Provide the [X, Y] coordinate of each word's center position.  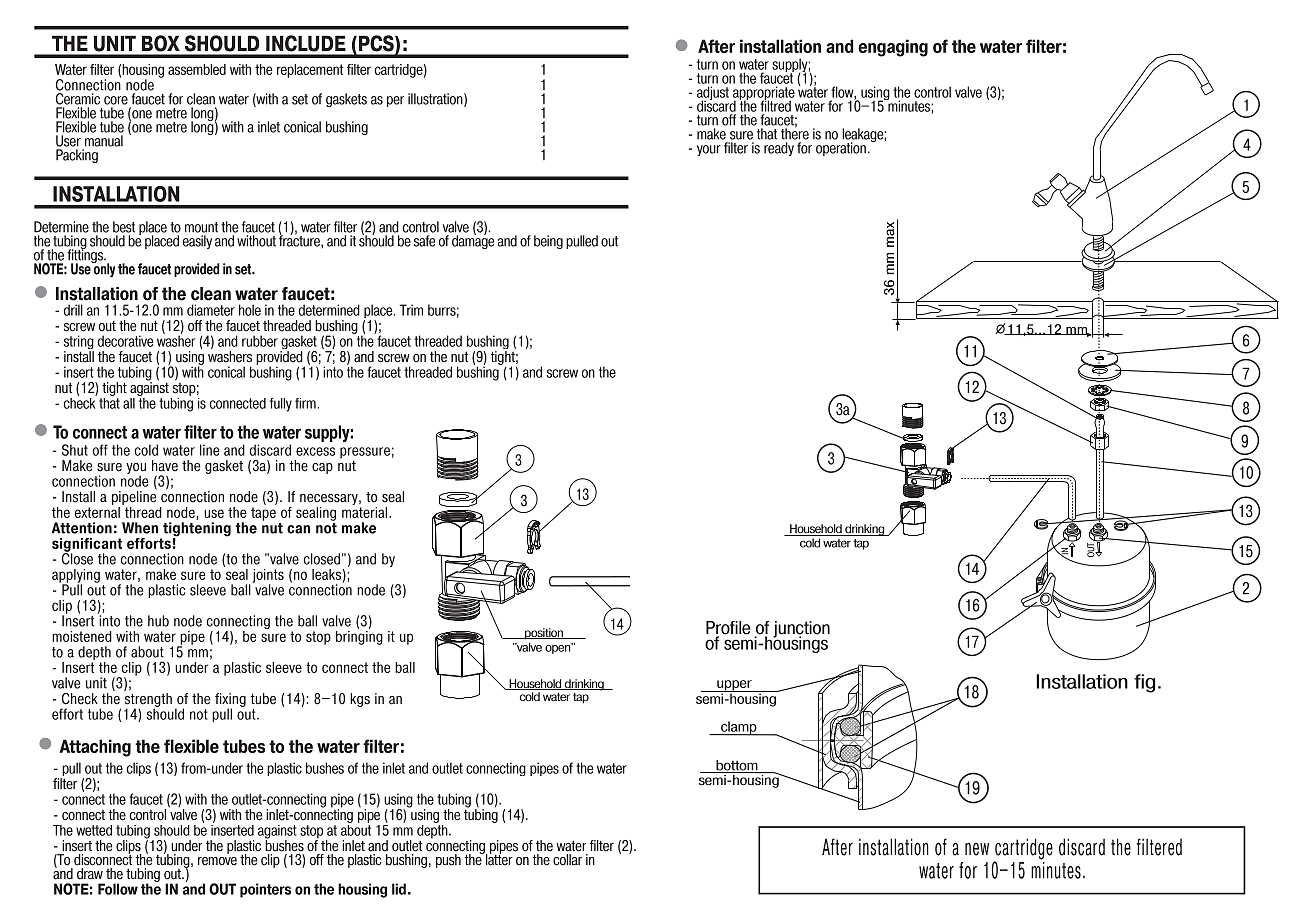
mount [201, 227]
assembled [197, 69]
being [548, 242]
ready [779, 149]
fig [1144, 683]
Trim [411, 310]
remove [217, 861]
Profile [728, 629]
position [544, 634]
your [709, 150]
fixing [230, 701]
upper [734, 686]
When [140, 528]
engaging [893, 48]
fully [281, 405]
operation [841, 149]
